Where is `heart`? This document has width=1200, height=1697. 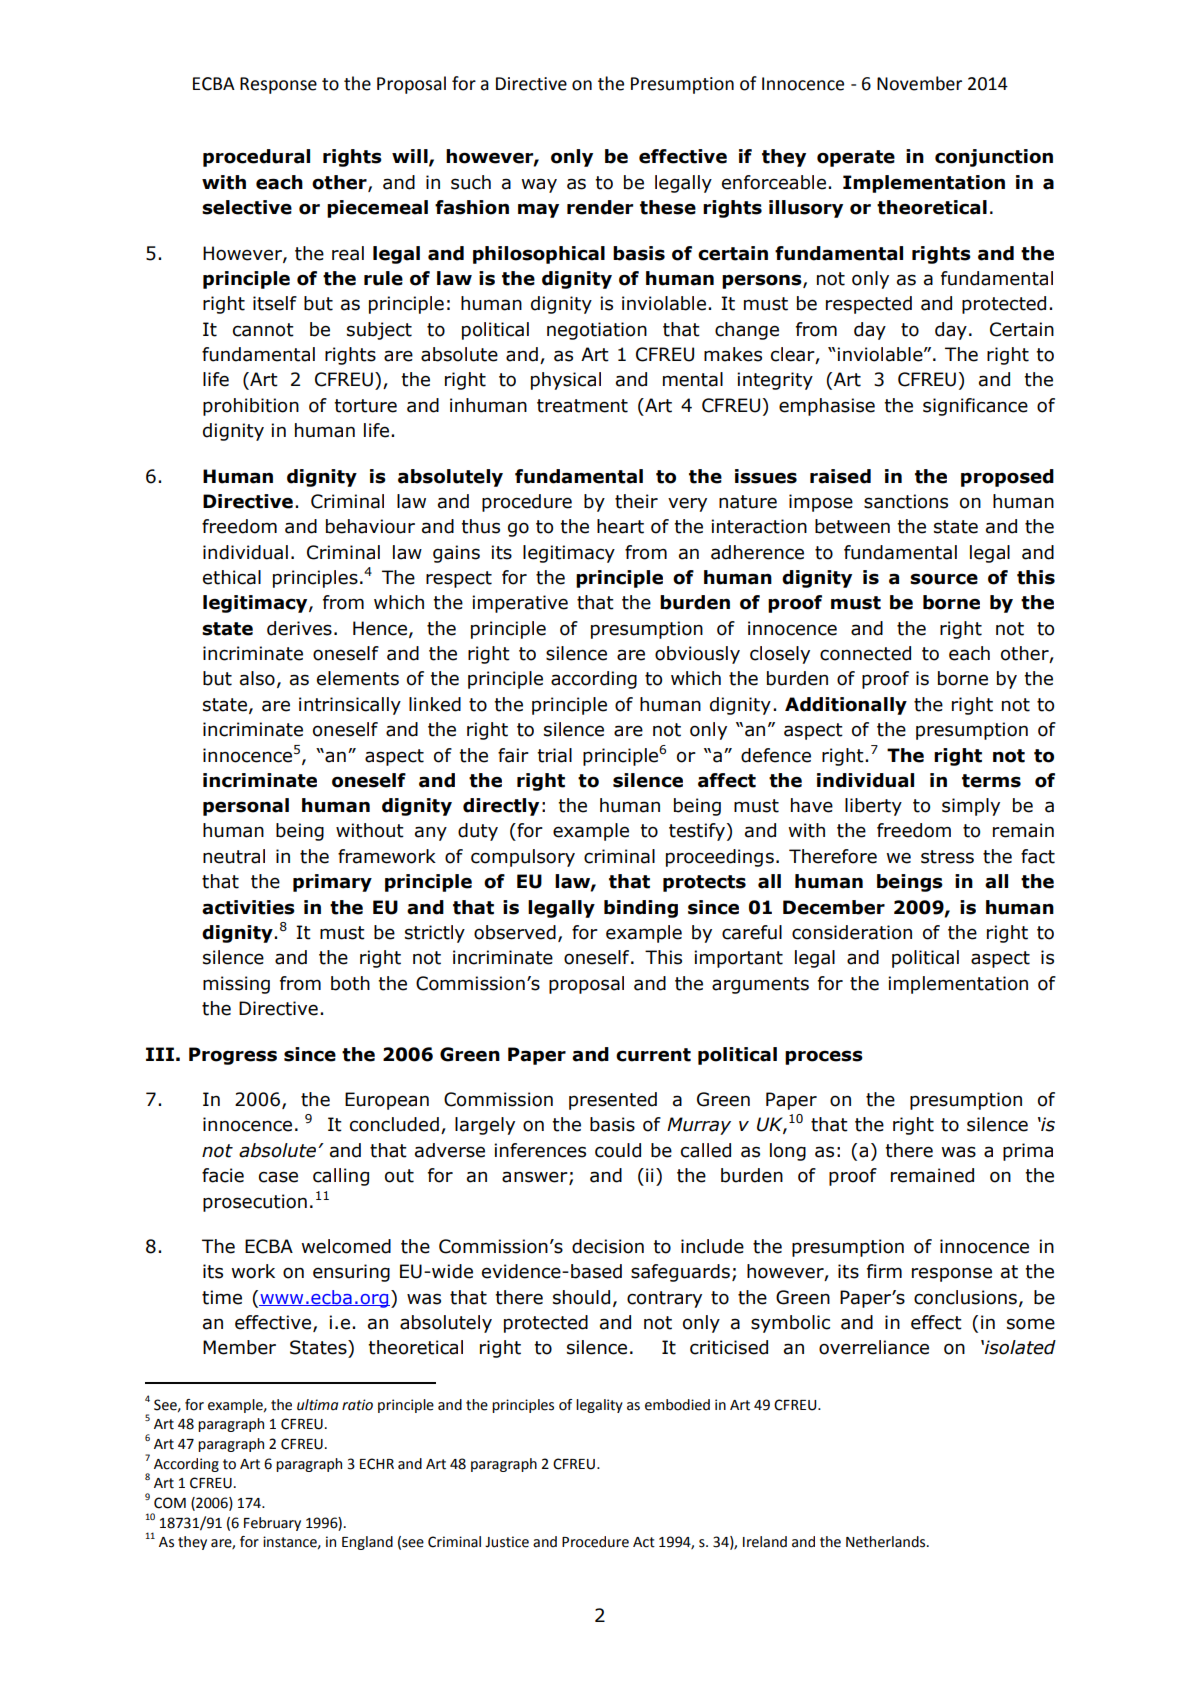 heart is located at coordinates (620, 526).
